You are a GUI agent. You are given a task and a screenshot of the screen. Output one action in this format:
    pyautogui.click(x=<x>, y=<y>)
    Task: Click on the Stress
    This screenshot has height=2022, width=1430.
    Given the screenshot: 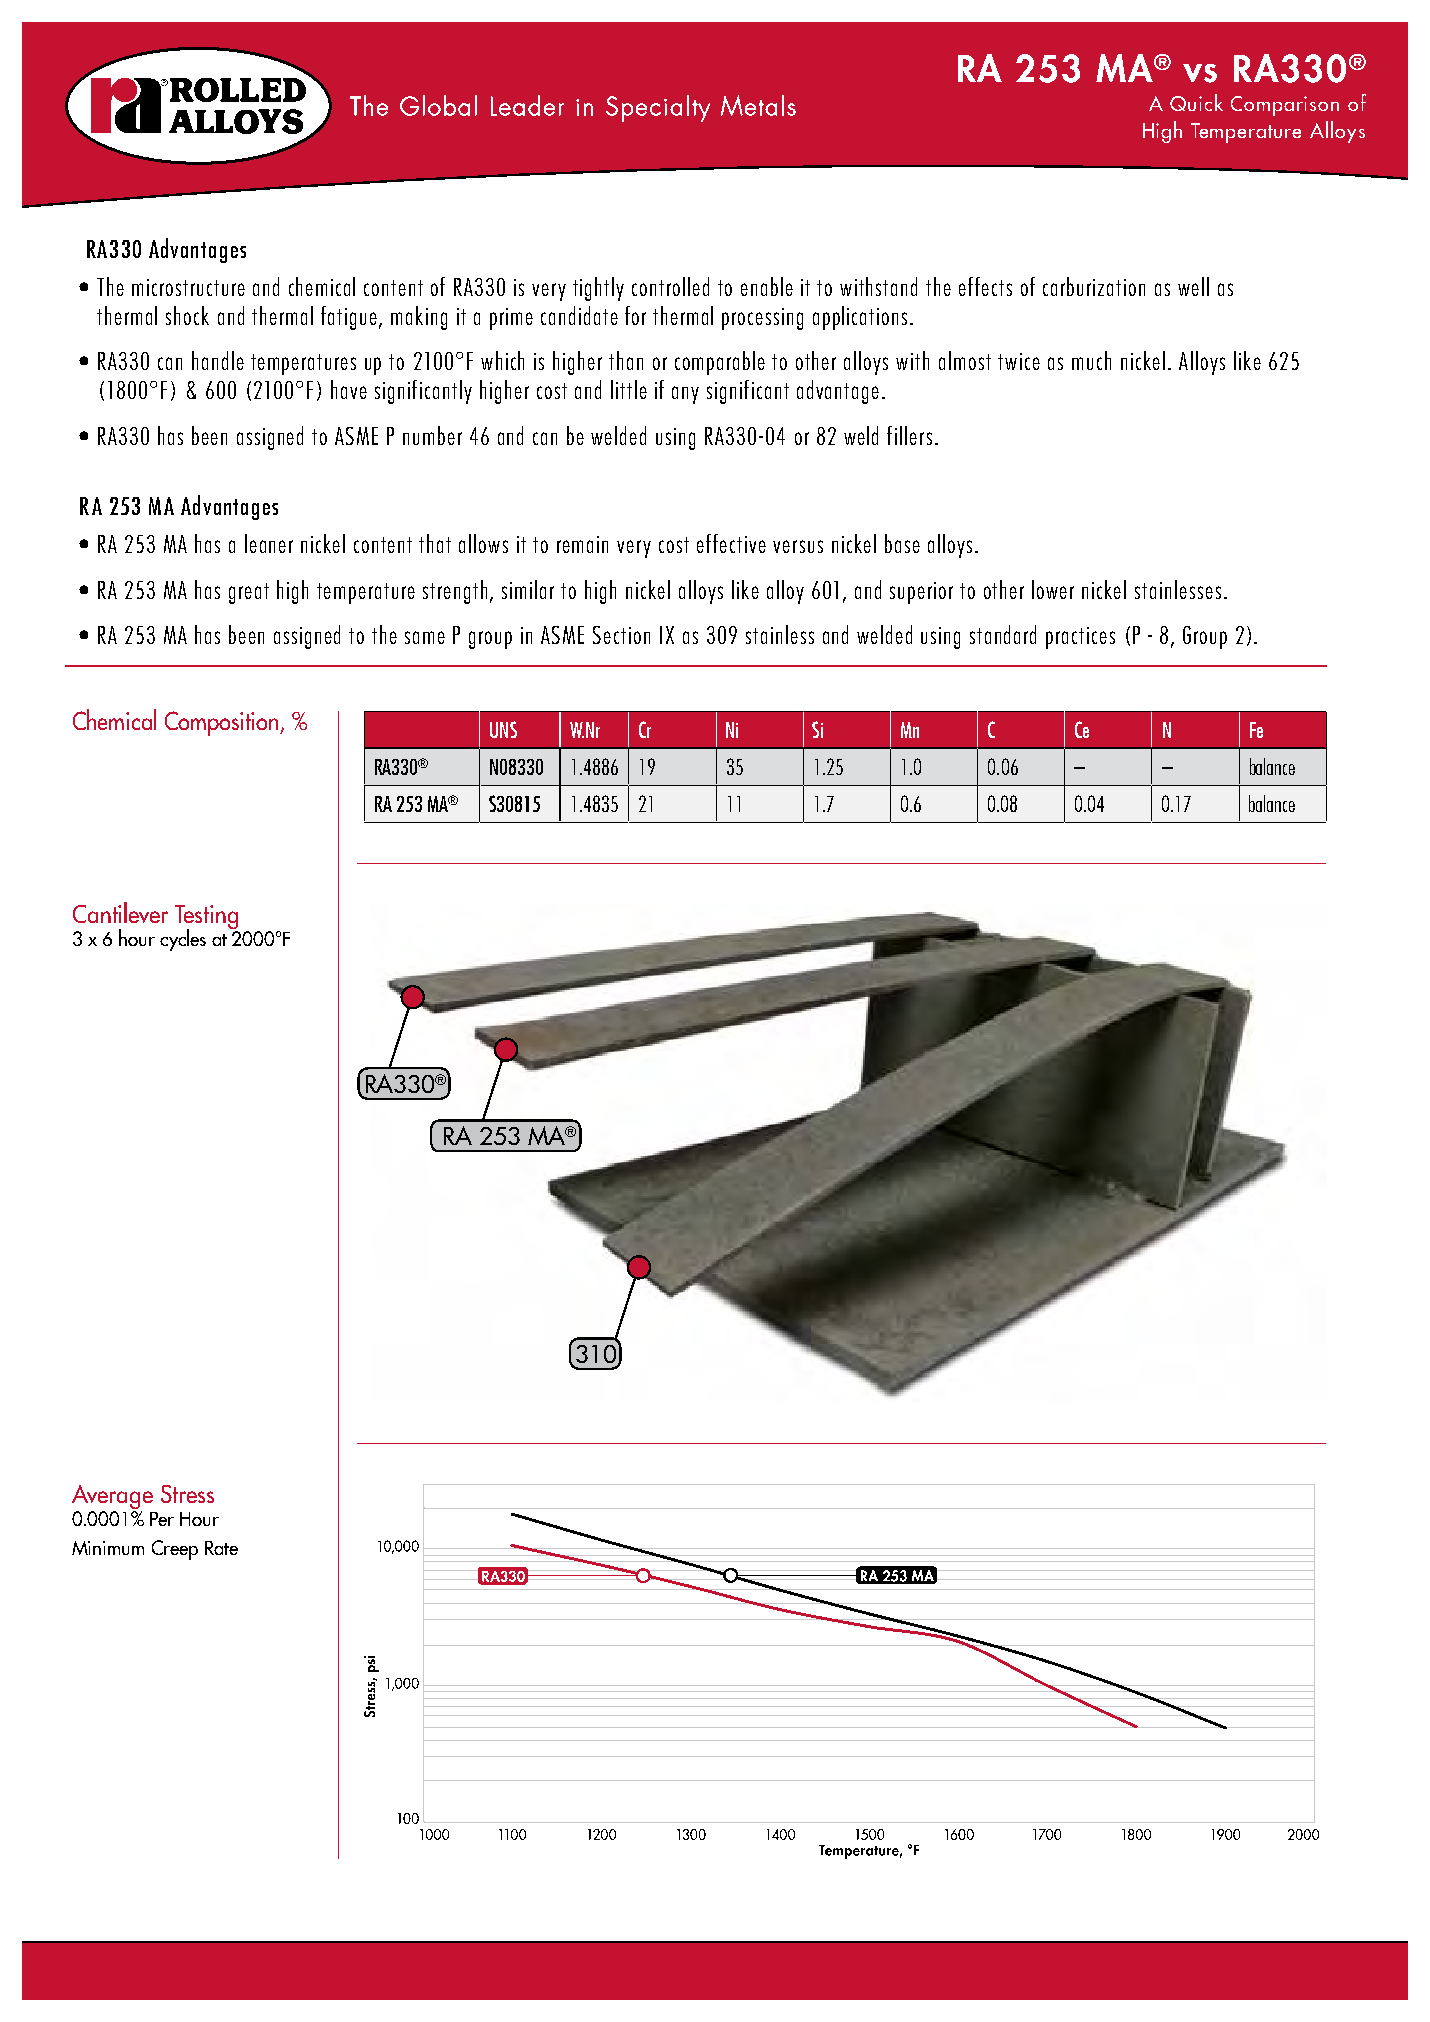 What is the action you would take?
    pyautogui.click(x=187, y=1494)
